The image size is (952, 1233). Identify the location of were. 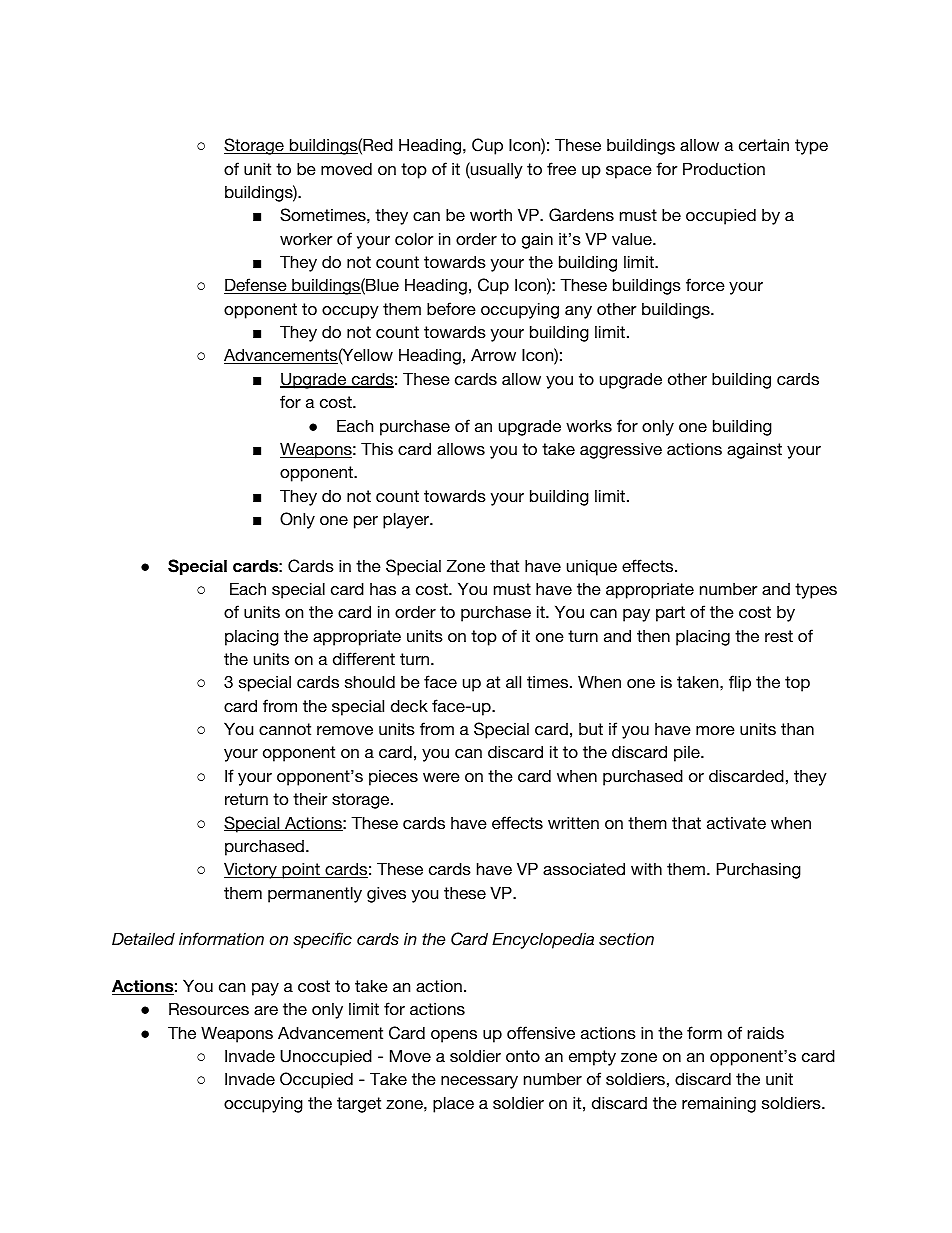
(441, 777).
